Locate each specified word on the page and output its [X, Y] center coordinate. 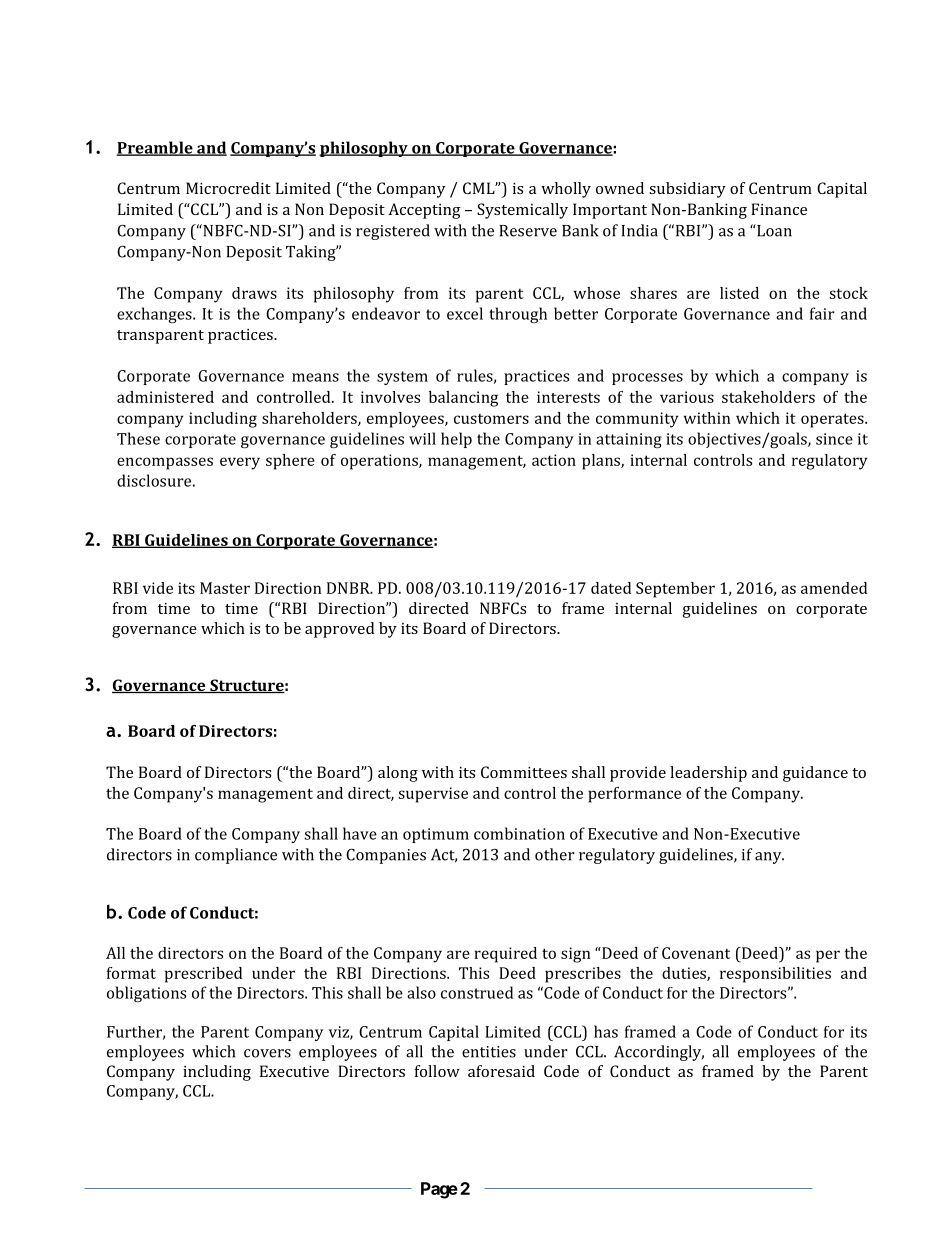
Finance [779, 209]
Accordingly [659, 1053]
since [834, 439]
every [240, 463]
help [456, 440]
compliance [236, 856]
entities [489, 1052]
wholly [566, 190]
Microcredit [228, 188]
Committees [524, 772]
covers [267, 1053]
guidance [815, 774]
